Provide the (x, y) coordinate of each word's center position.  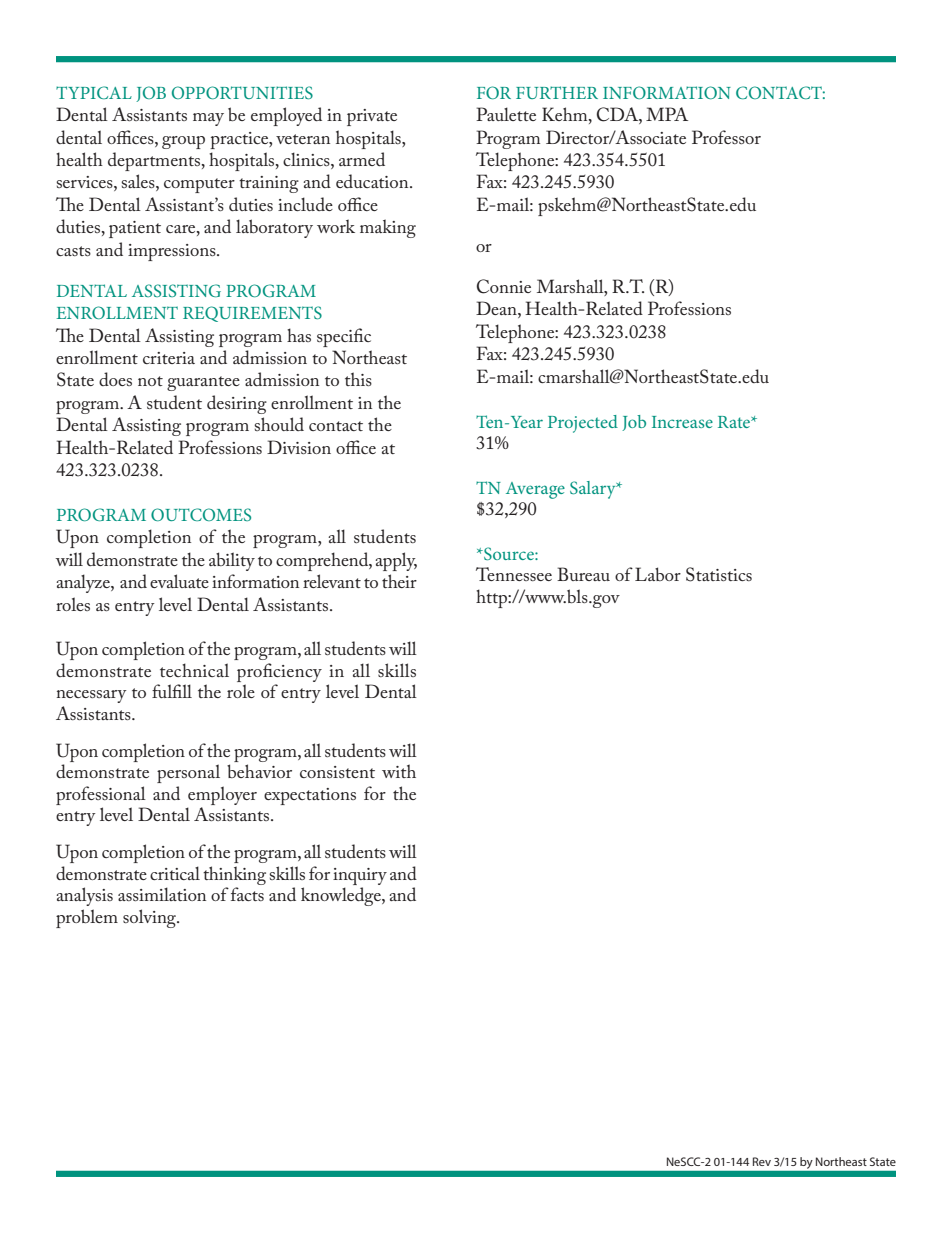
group (183, 142)
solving (151, 918)
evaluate (179, 581)
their (399, 581)
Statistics (719, 574)
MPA (667, 114)
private (372, 117)
